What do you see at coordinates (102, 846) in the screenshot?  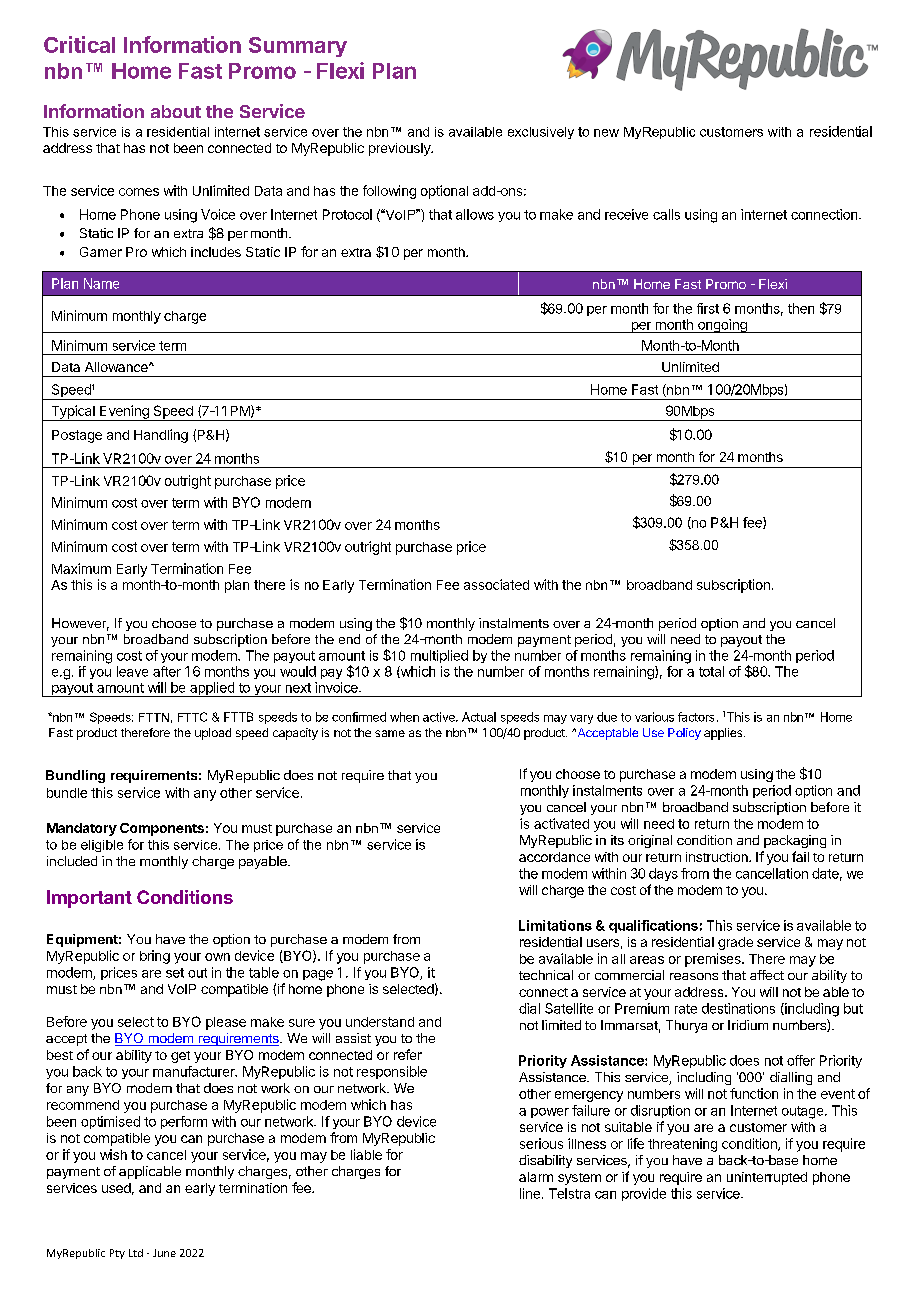 I see `eligible` at bounding box center [102, 846].
